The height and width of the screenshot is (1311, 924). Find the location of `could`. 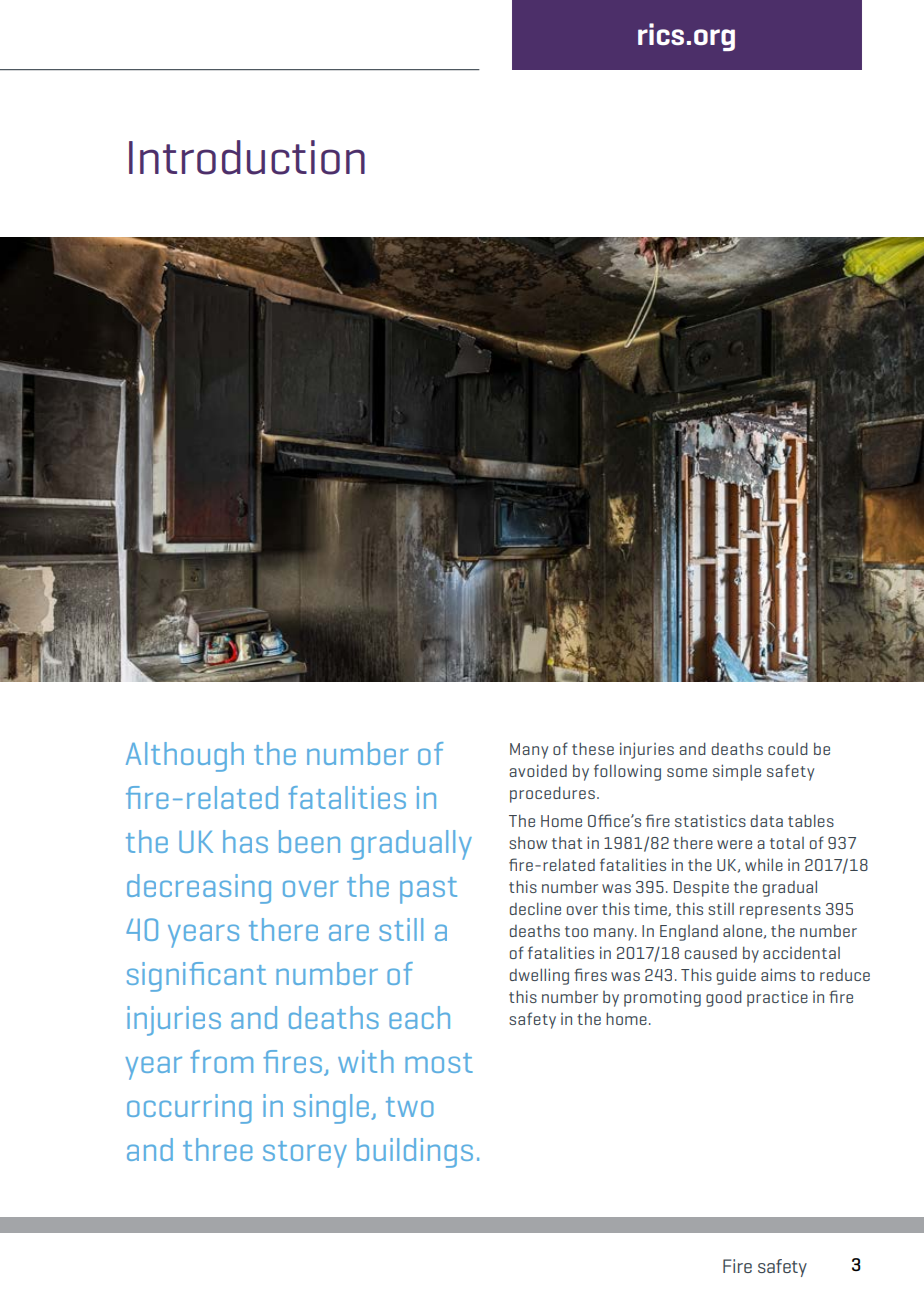

could is located at coordinates (788, 748).
